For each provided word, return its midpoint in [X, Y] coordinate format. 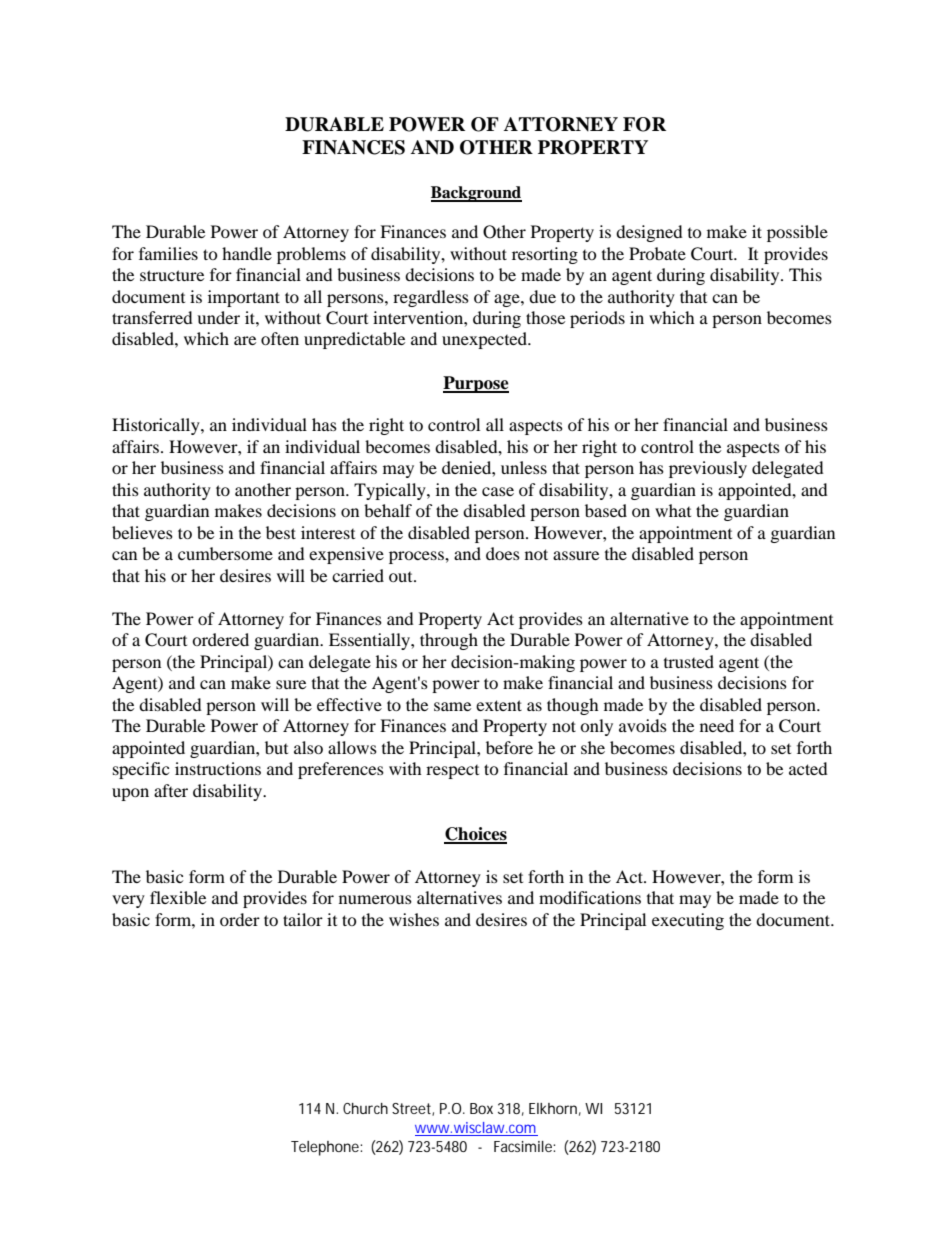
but [276, 747]
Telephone [326, 1148]
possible [797, 233]
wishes [414, 919]
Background [476, 194]
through [449, 641]
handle [247, 253]
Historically [157, 426]
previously [708, 469]
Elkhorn [553, 1108]
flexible [178, 897]
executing [688, 921]
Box [481, 1108]
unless [524, 467]
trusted [689, 661]
